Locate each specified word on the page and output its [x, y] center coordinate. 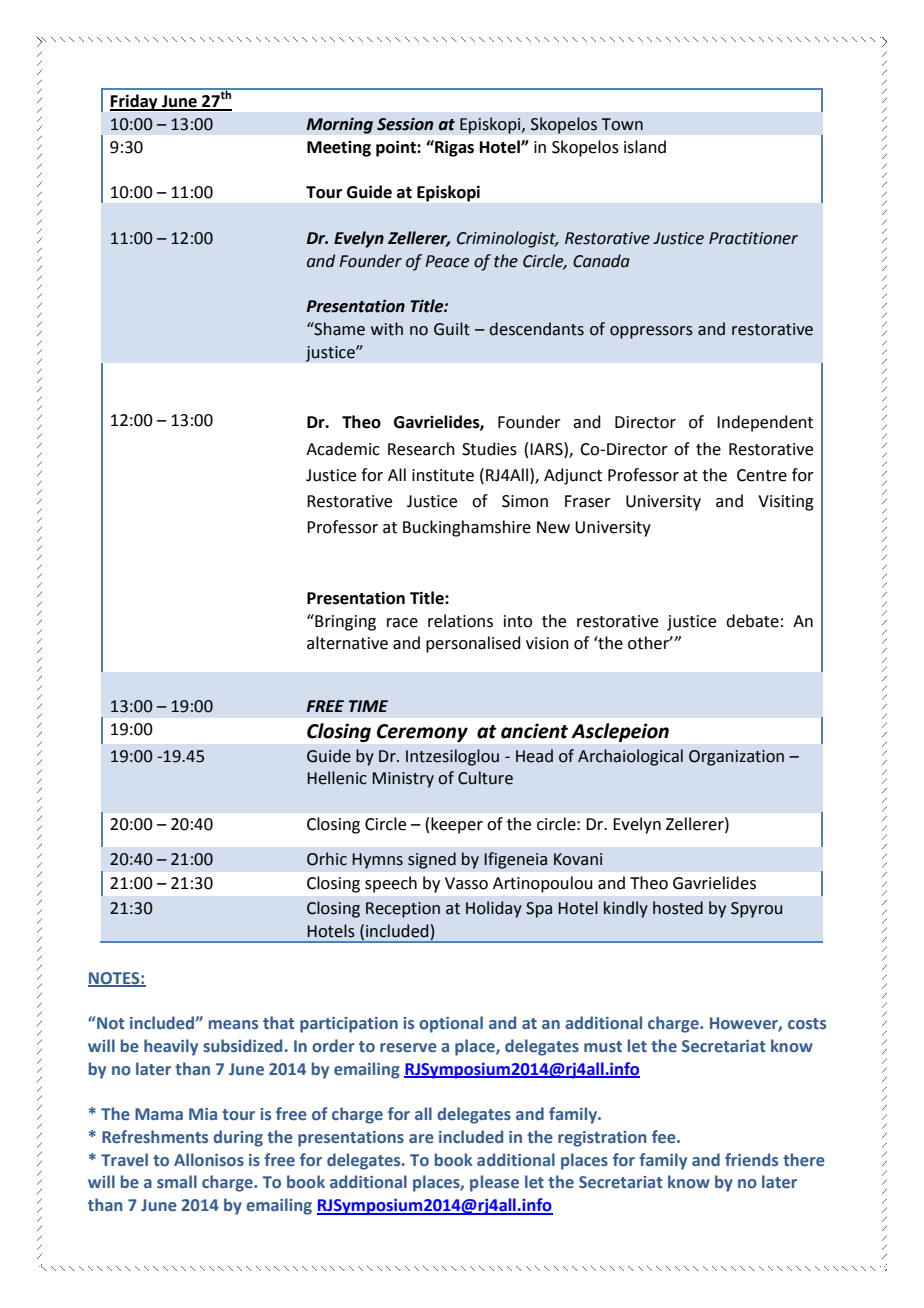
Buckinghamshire [467, 528]
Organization [736, 758]
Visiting [786, 503]
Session [405, 124]
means [233, 1024]
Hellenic [337, 778]
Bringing [344, 622]
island [645, 147]
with [387, 329]
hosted [678, 908]
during [238, 1138]
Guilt [452, 329]
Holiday [494, 909]
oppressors [651, 332]
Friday [135, 102]
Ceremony [422, 733]
